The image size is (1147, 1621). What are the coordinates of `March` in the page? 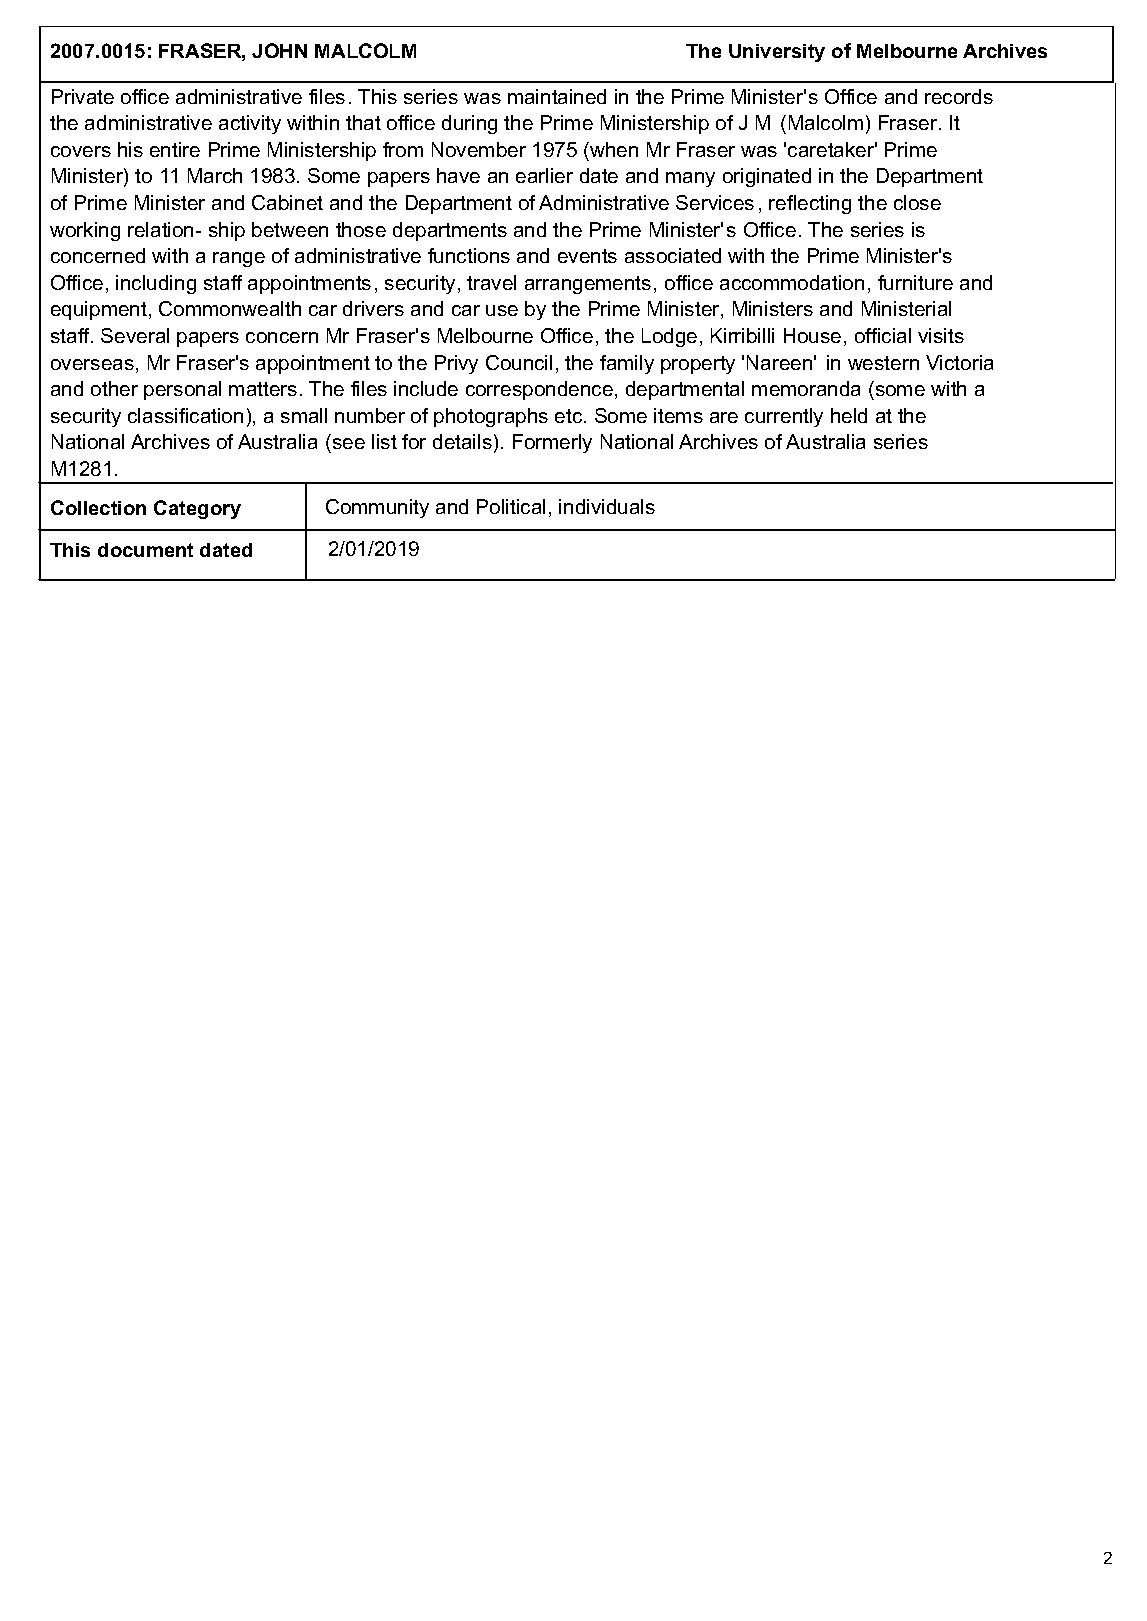 It's located at (215, 175).
